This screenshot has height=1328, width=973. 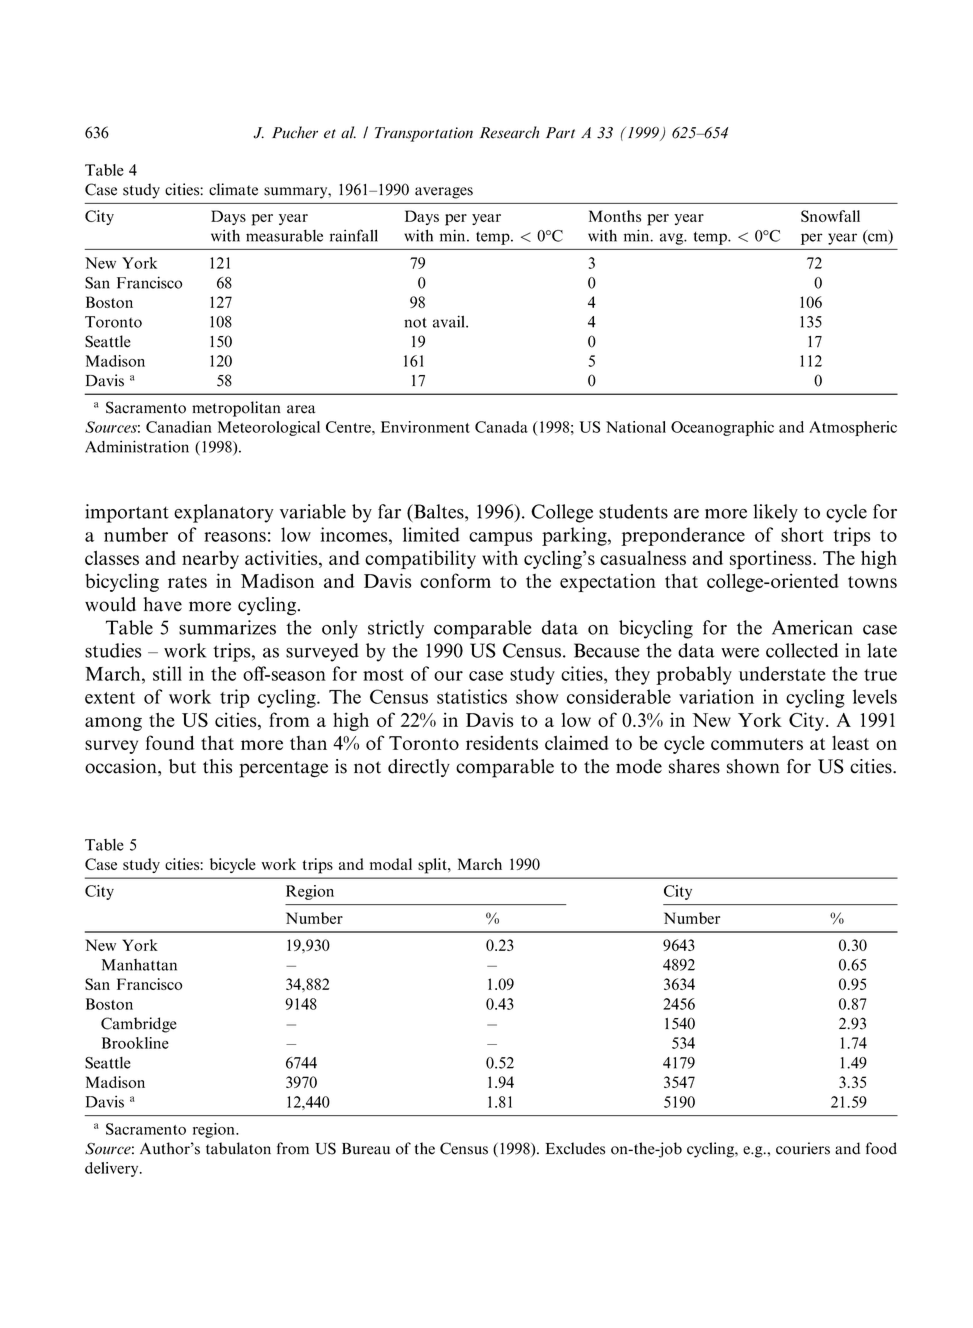 I want to click on measurable, so click(x=284, y=236).
